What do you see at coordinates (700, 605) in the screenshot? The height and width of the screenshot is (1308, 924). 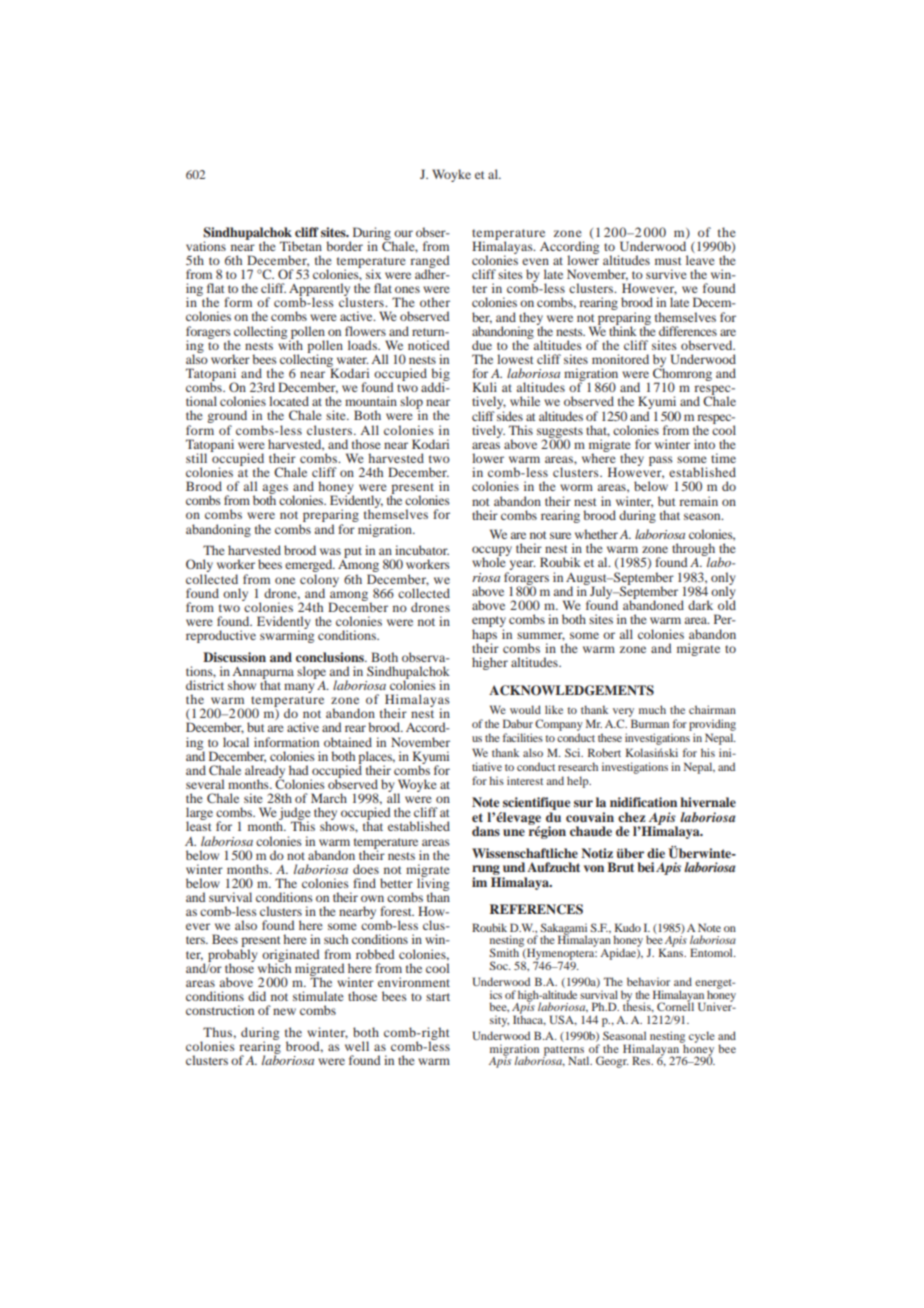 I see `dark` at bounding box center [700, 605].
